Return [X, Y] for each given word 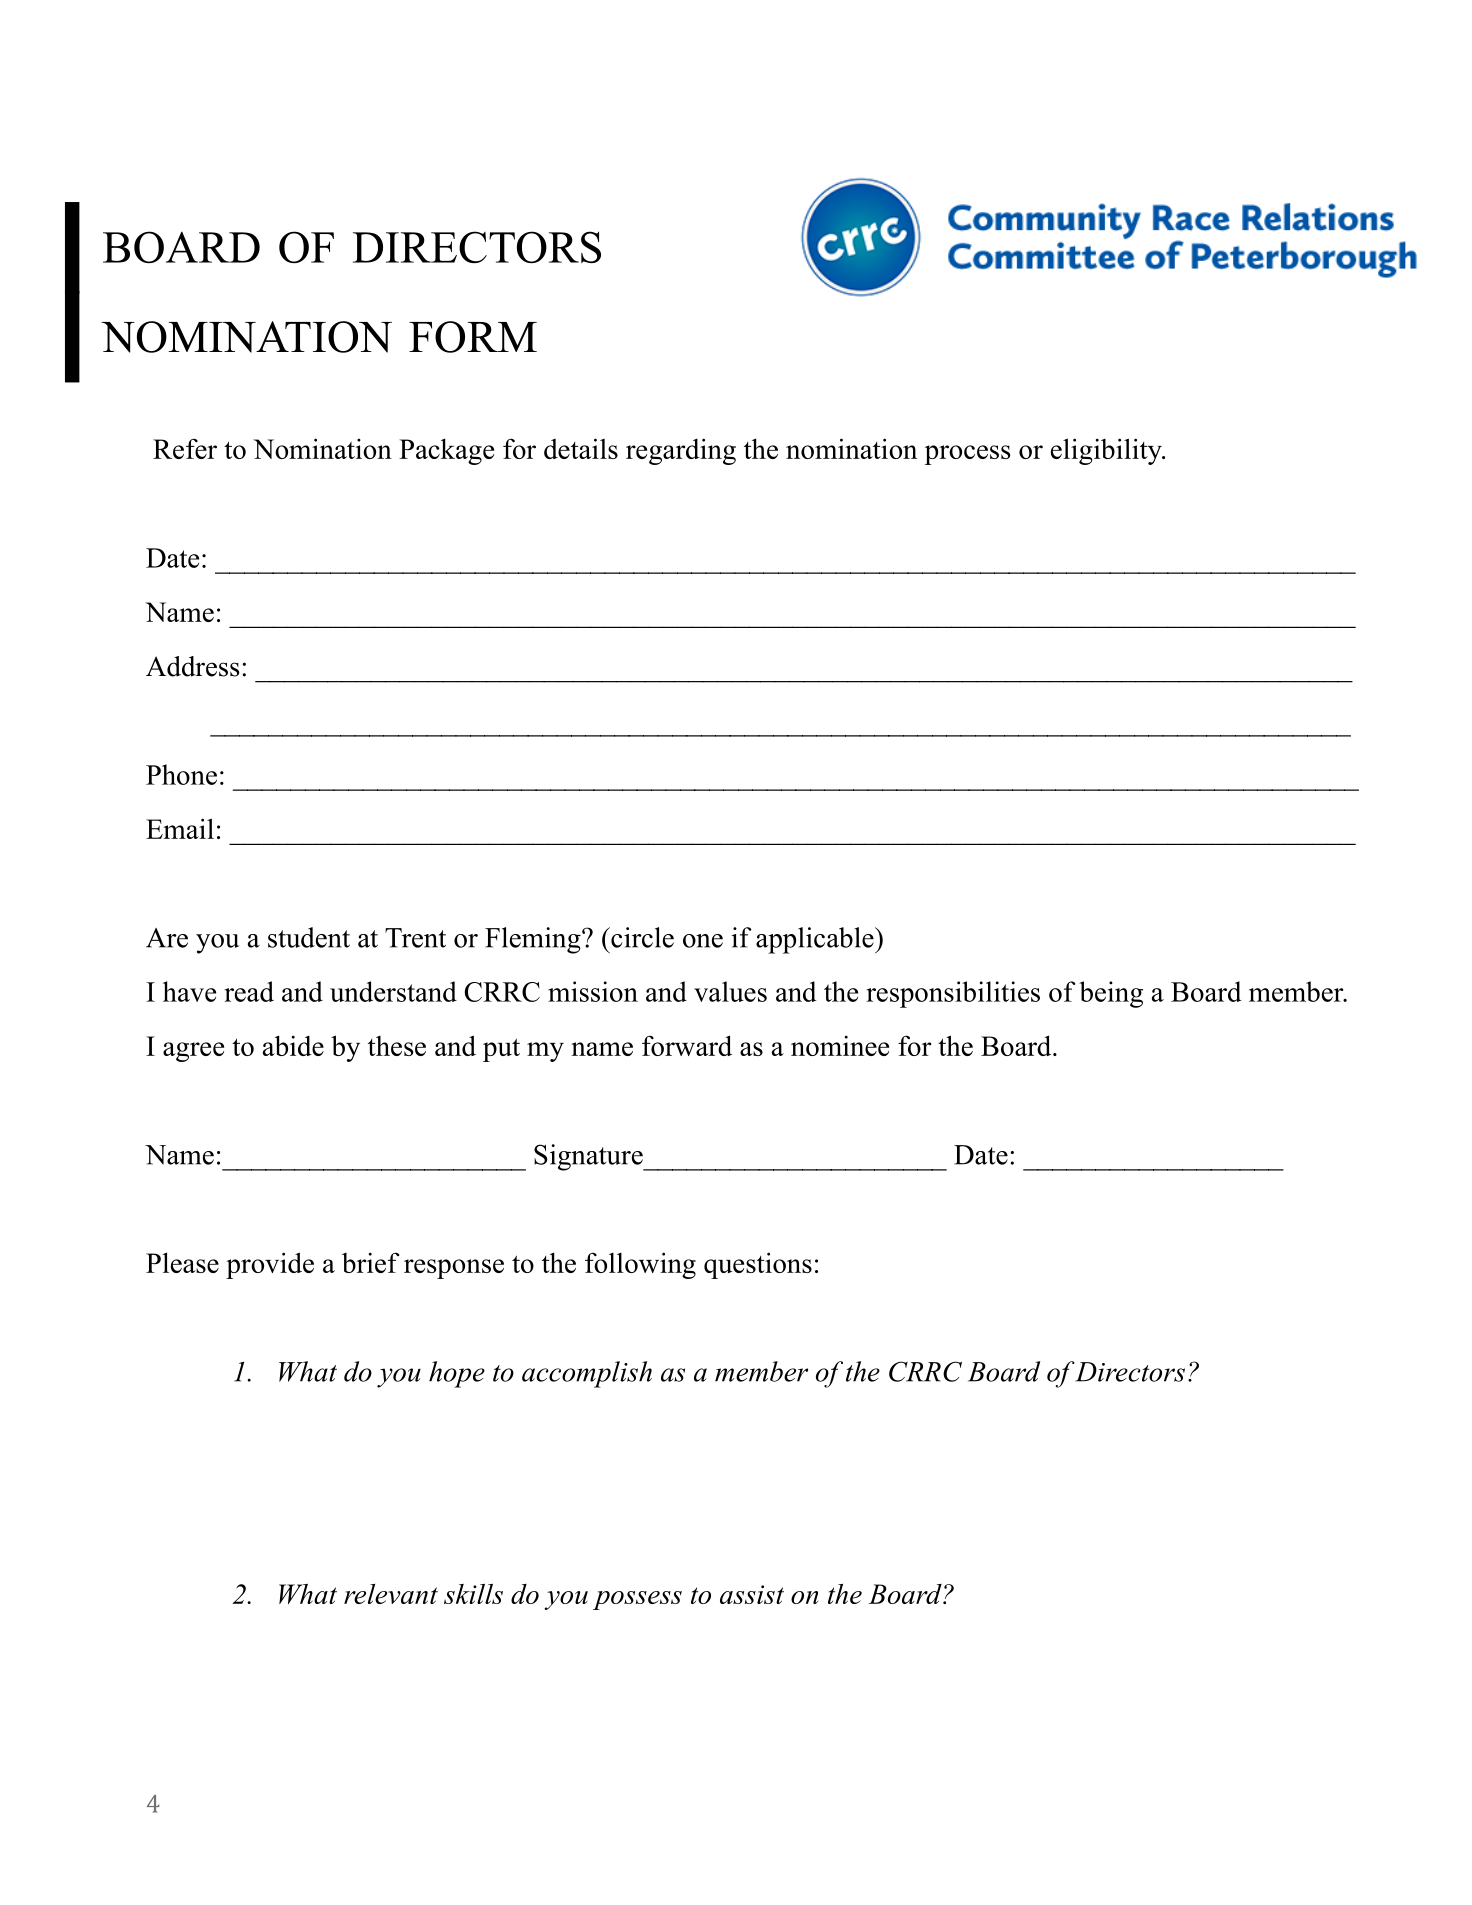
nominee [840, 1045]
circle [641, 937]
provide [270, 1265]
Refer [185, 448]
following [640, 1265]
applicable [815, 940]
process [967, 455]
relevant [391, 1594]
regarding [681, 451]
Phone [181, 774]
